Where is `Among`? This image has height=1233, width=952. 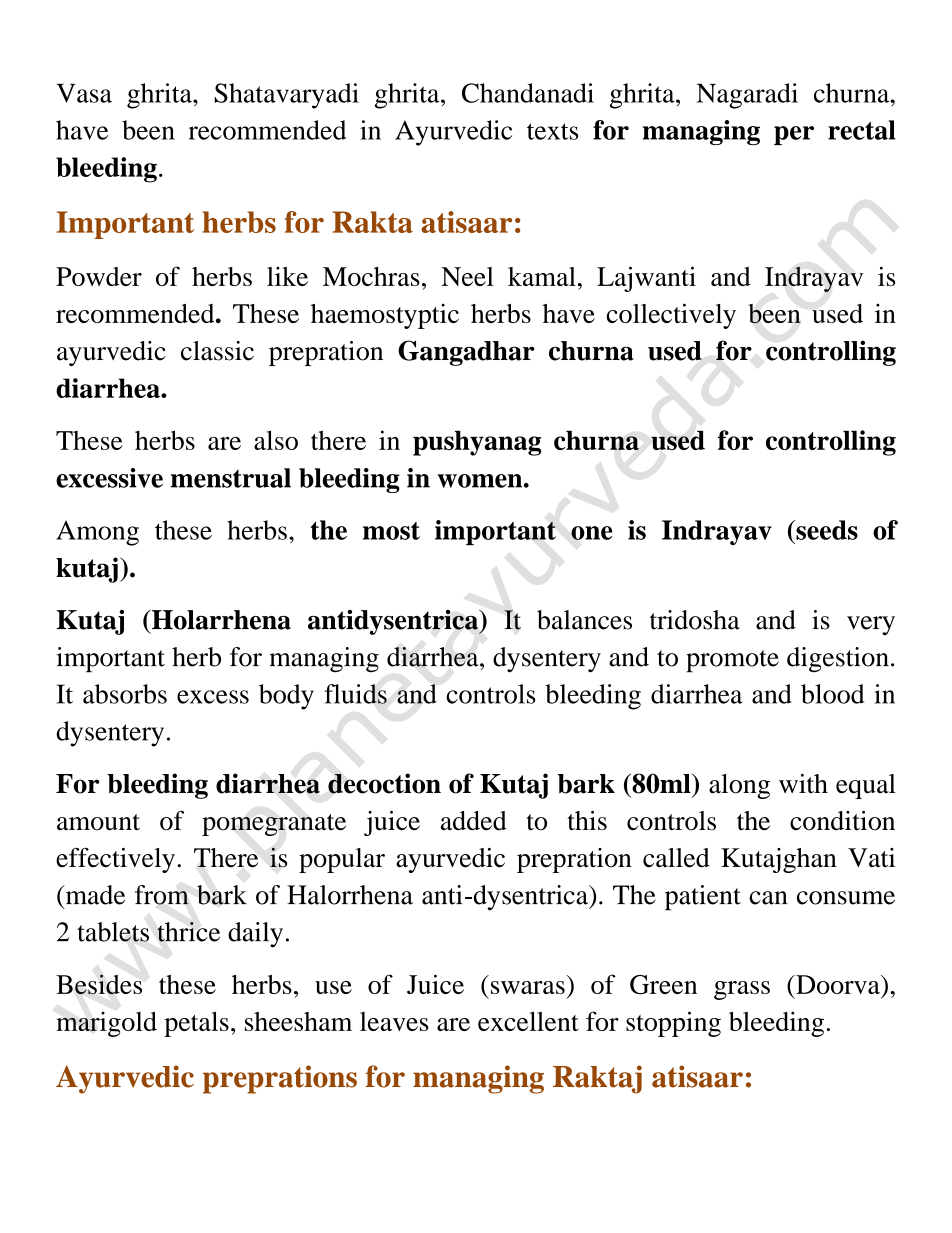 Among is located at coordinates (97, 533).
